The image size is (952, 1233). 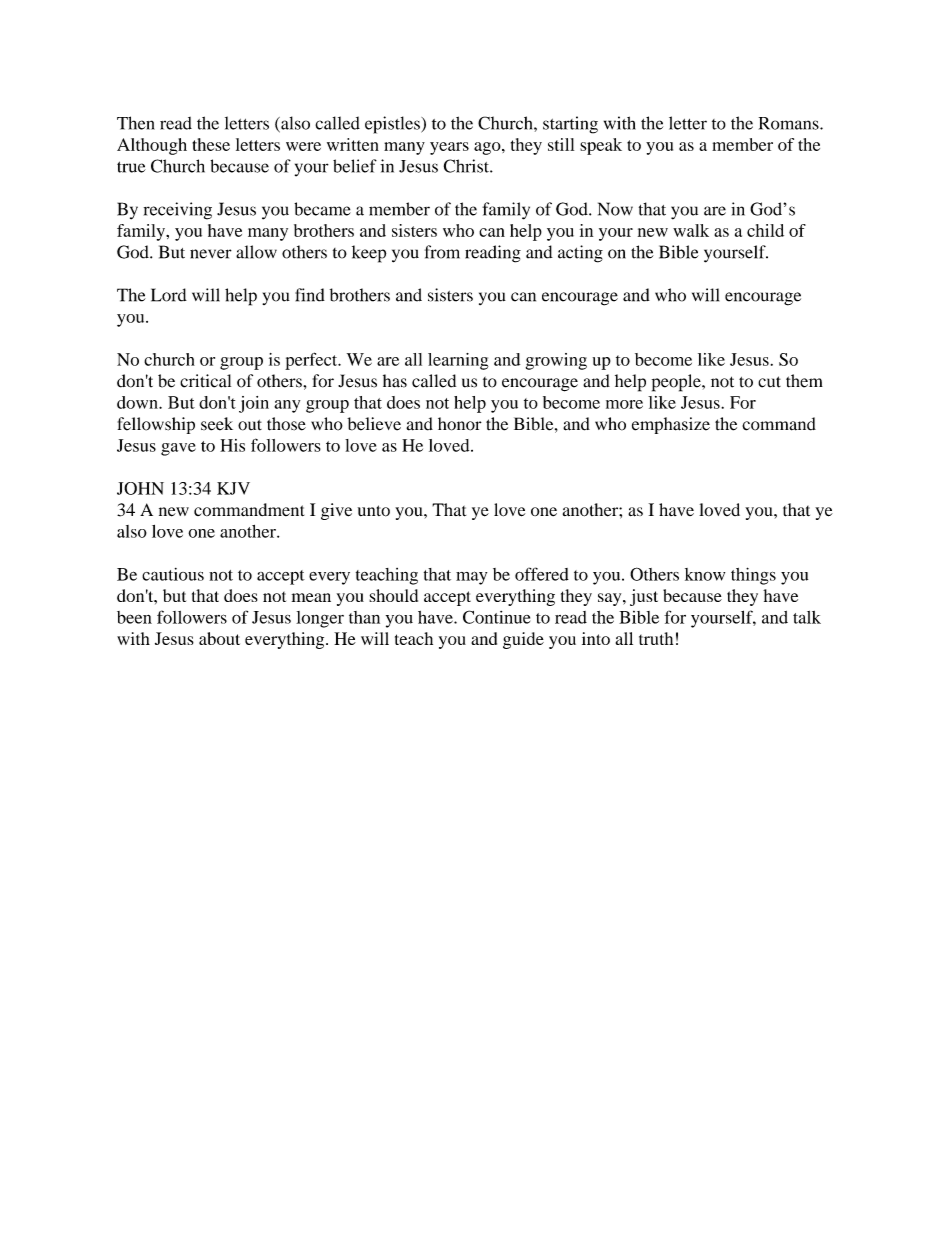 What do you see at coordinates (374, 511) in the document?
I see `unto` at bounding box center [374, 511].
